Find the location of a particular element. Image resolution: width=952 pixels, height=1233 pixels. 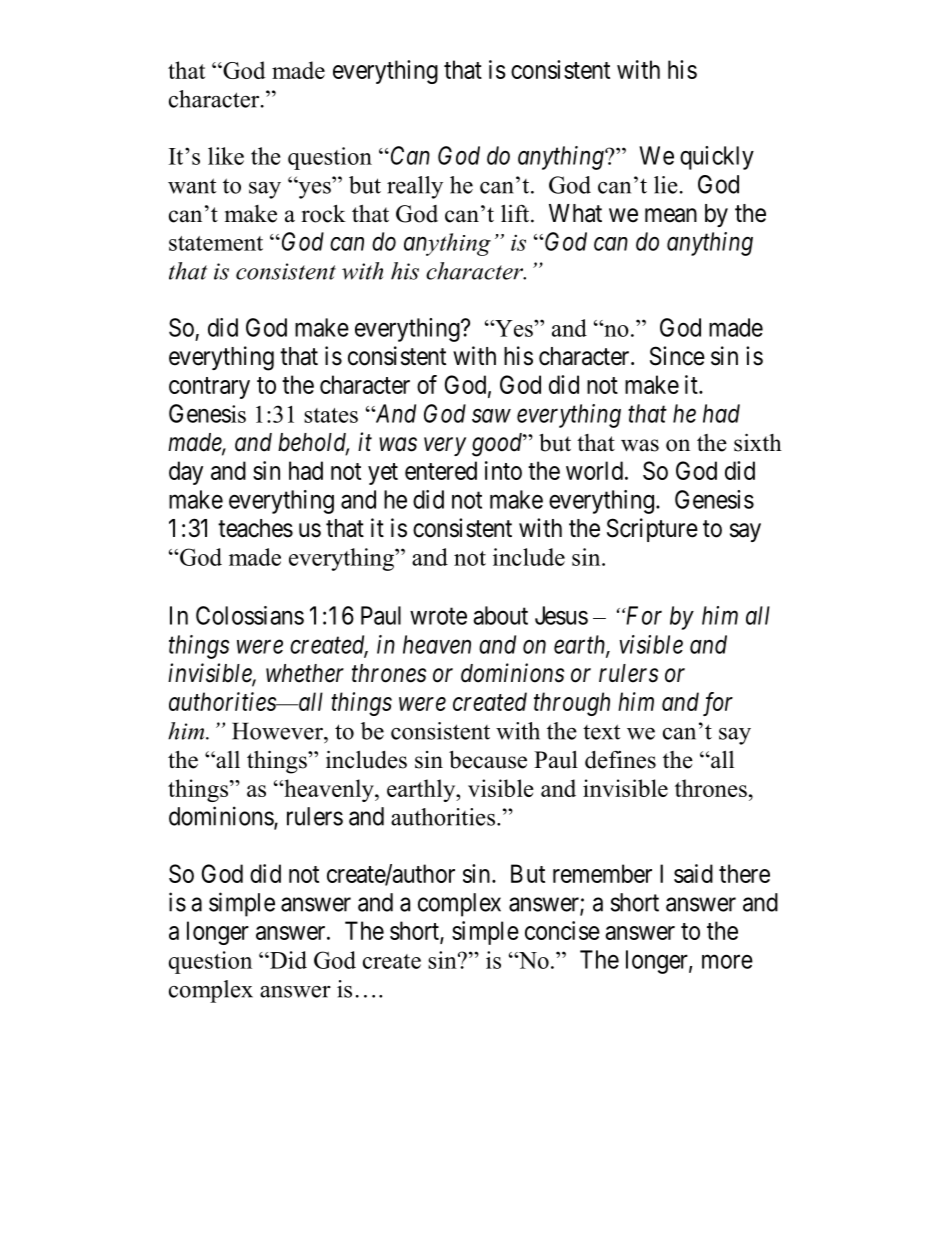

lie is located at coordinates (666, 185).
